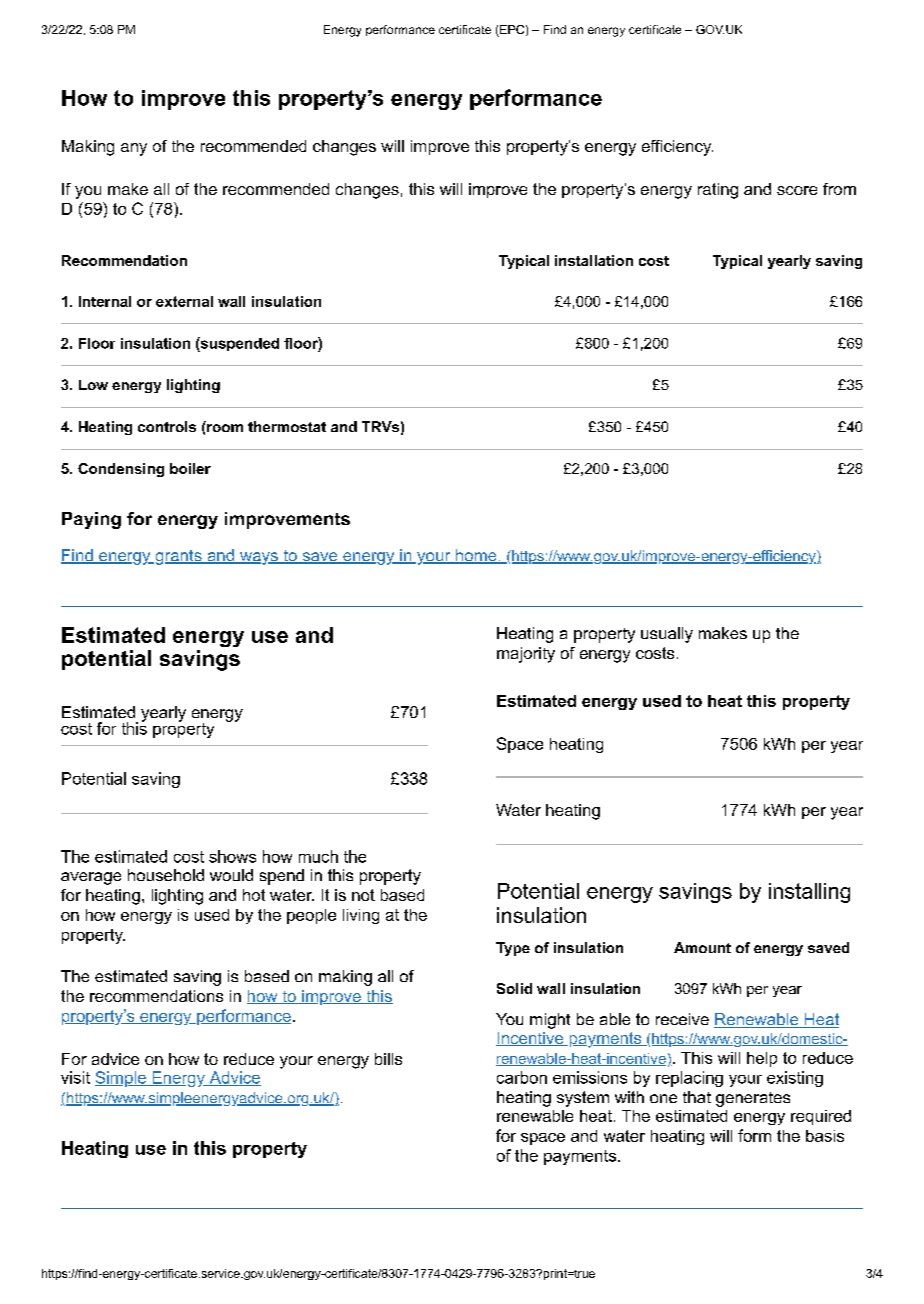 This screenshot has width=924, height=1304. What do you see at coordinates (363, 895) in the screenshot?
I see `not` at bounding box center [363, 895].
